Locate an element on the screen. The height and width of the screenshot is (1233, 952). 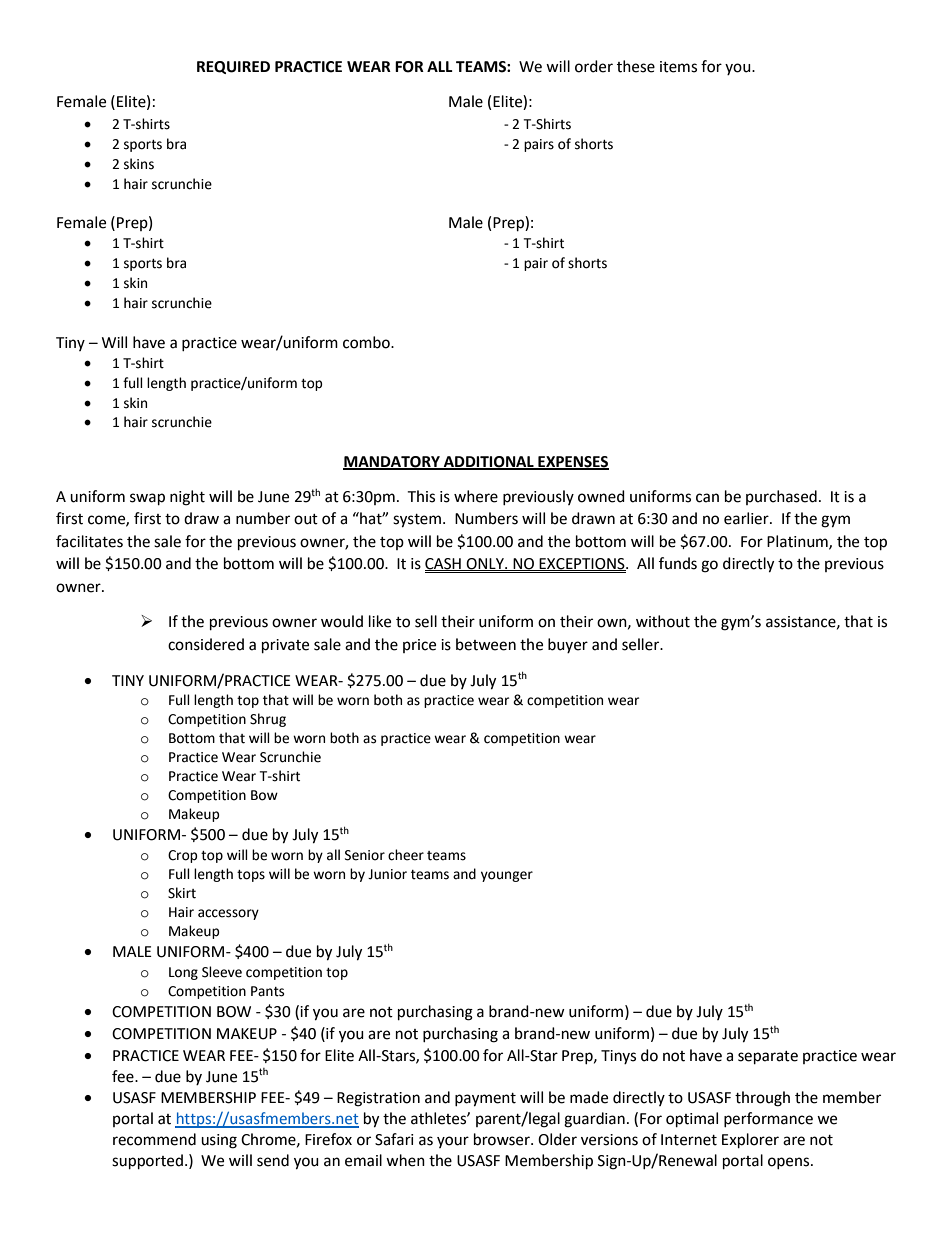
items is located at coordinates (678, 67).
